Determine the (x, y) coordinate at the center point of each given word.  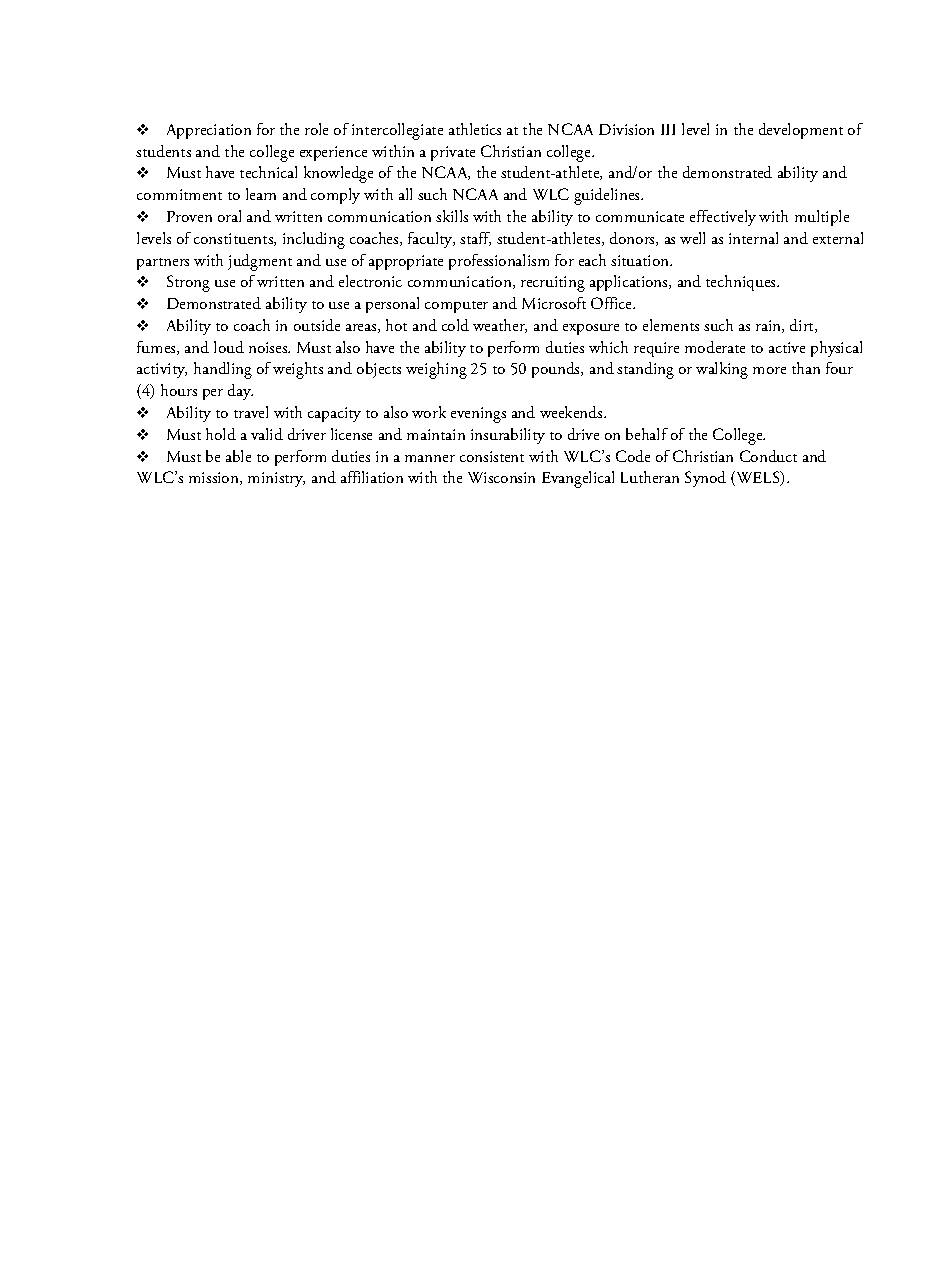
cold (455, 325)
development (801, 131)
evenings (478, 415)
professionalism (499, 262)
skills (452, 216)
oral (229, 216)
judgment (260, 262)
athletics (475, 129)
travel (251, 412)
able (238, 456)
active (787, 347)
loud (229, 347)
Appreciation (209, 131)
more (769, 370)
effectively (723, 218)
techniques (742, 283)
